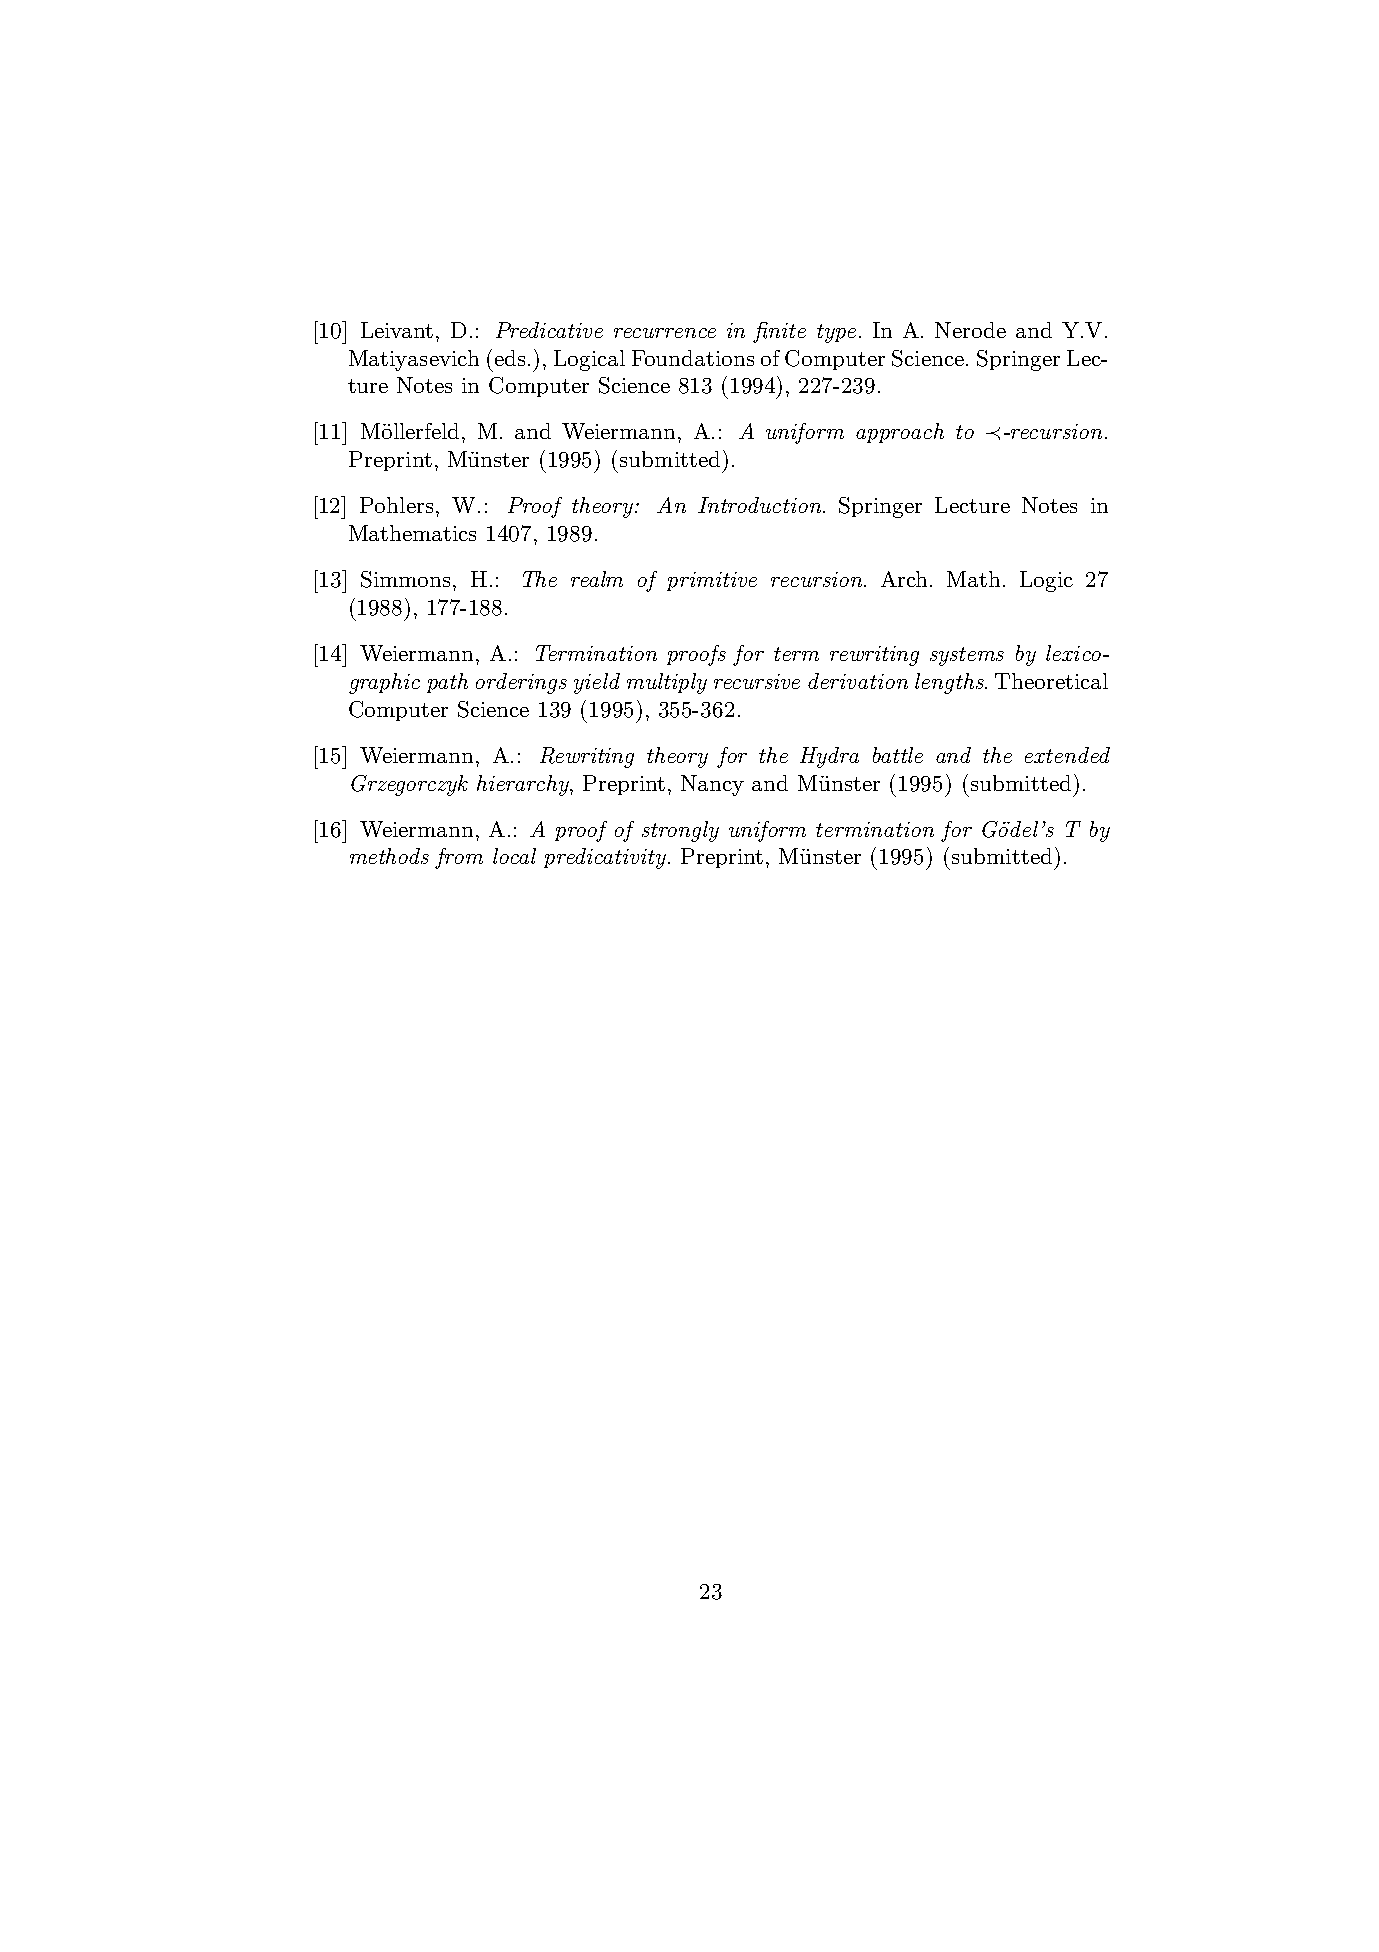 The image size is (1379, 1952). What do you see at coordinates (510, 358) in the screenshot?
I see `eds` at bounding box center [510, 358].
